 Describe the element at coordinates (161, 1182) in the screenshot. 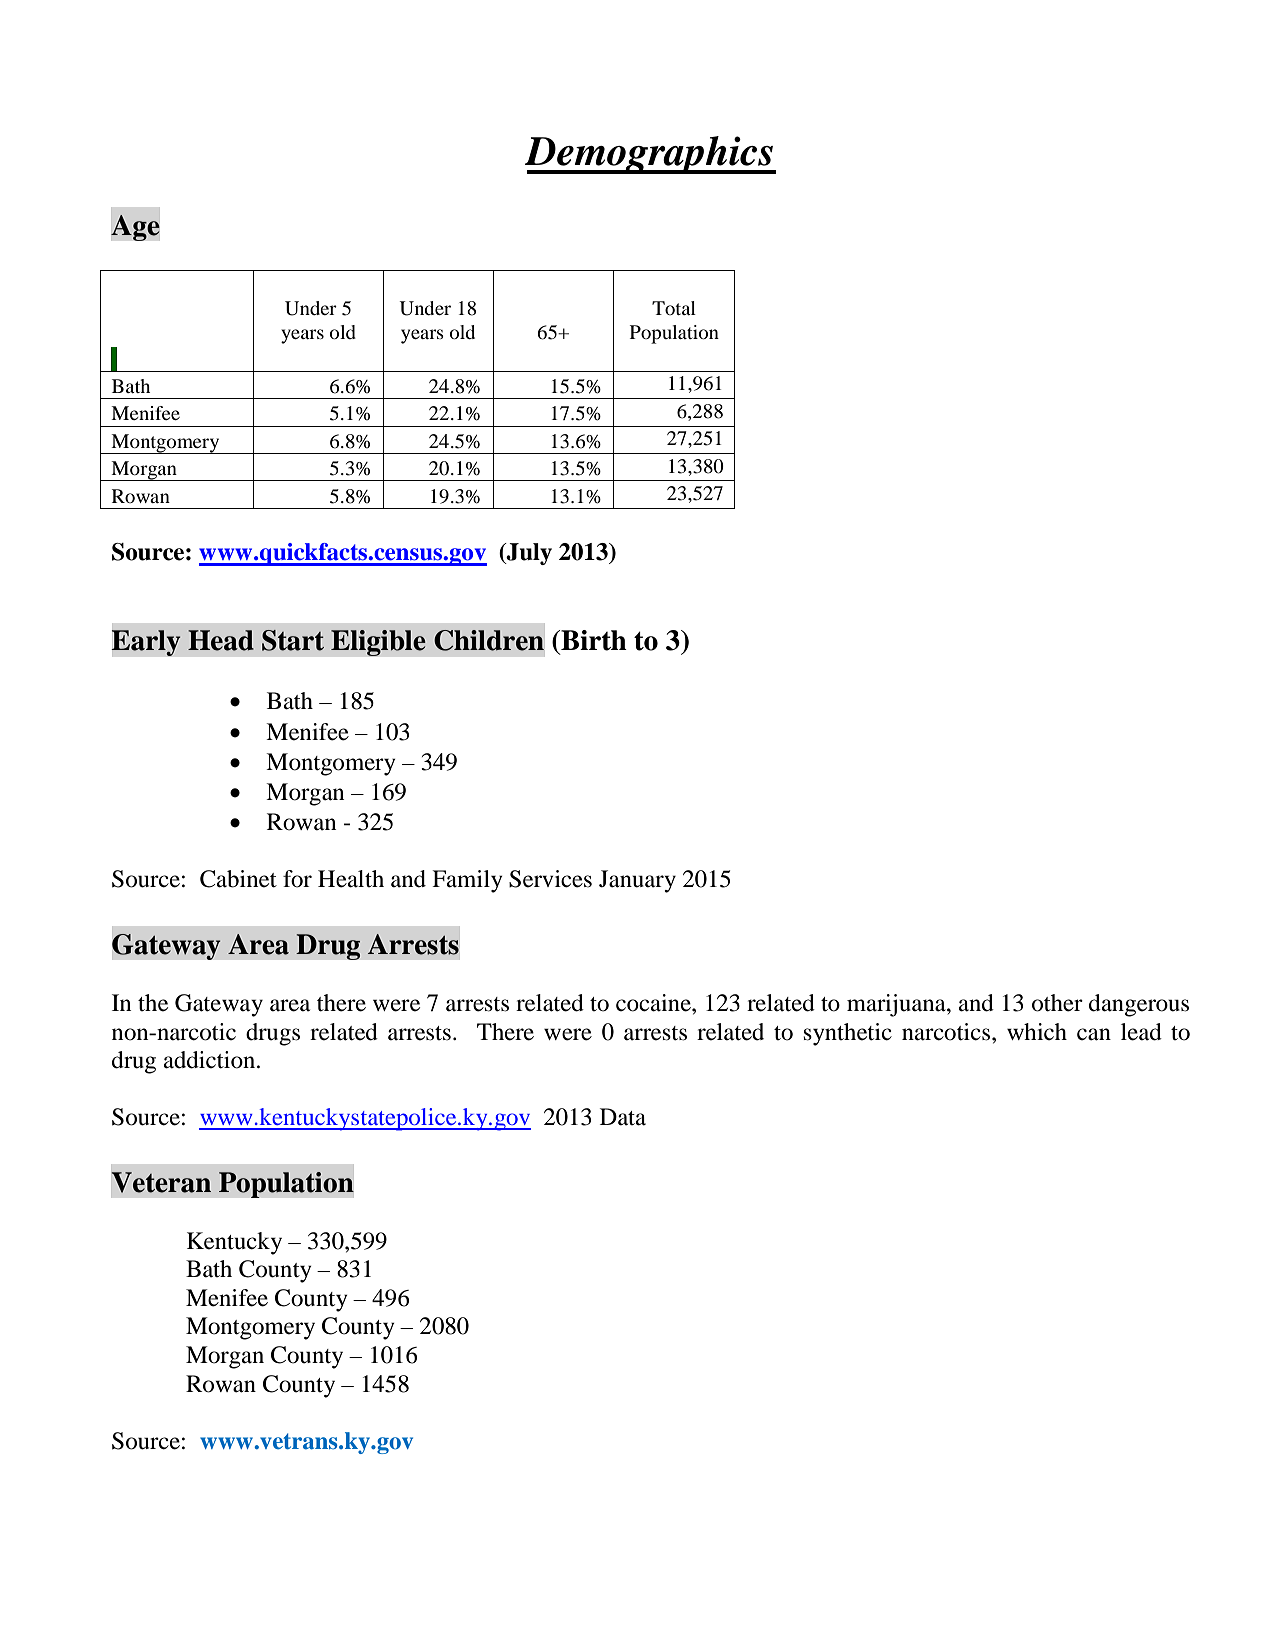

I see `Veteran` at that location.
